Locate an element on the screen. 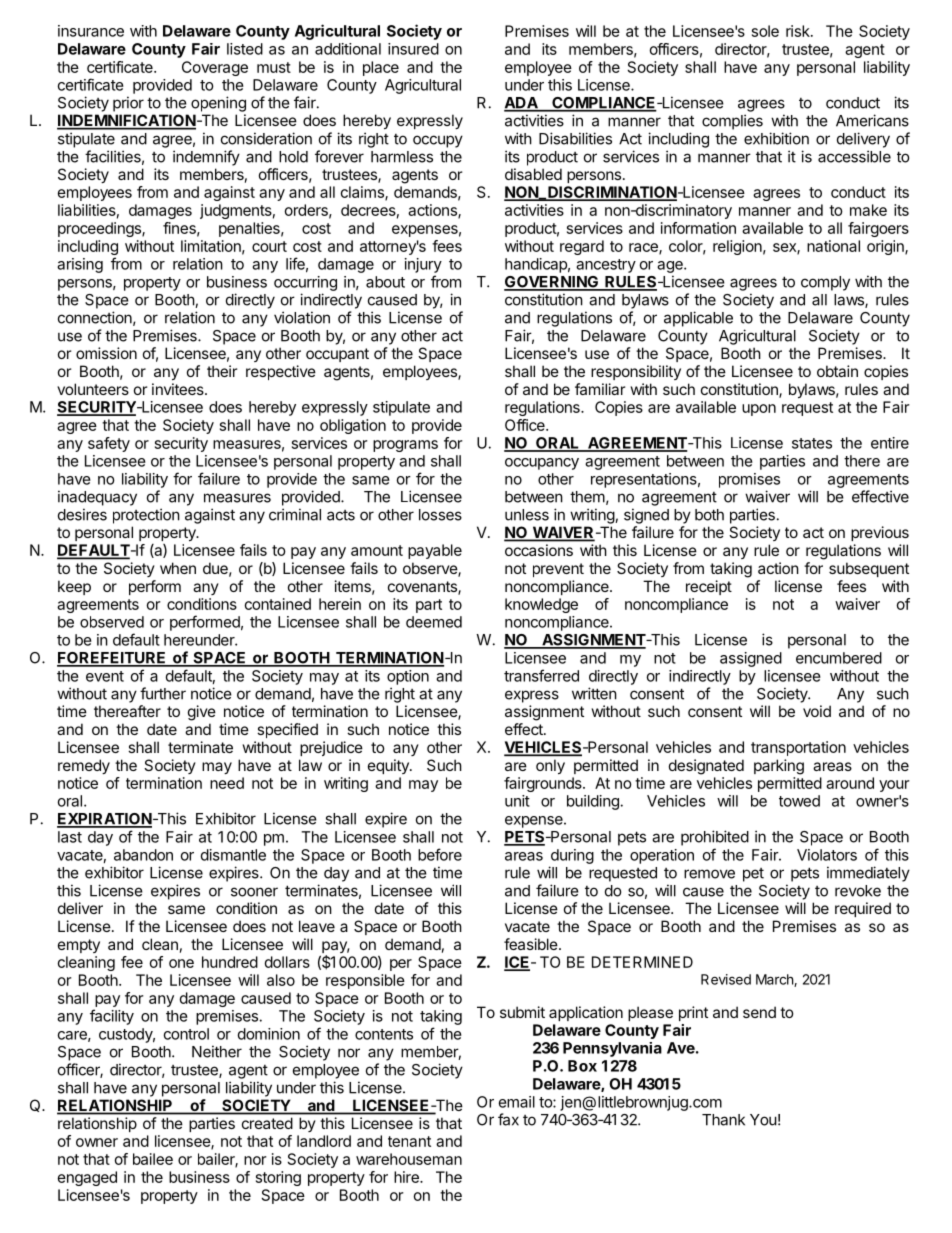 This screenshot has width=952, height=1233. ADA is located at coordinates (522, 104).
